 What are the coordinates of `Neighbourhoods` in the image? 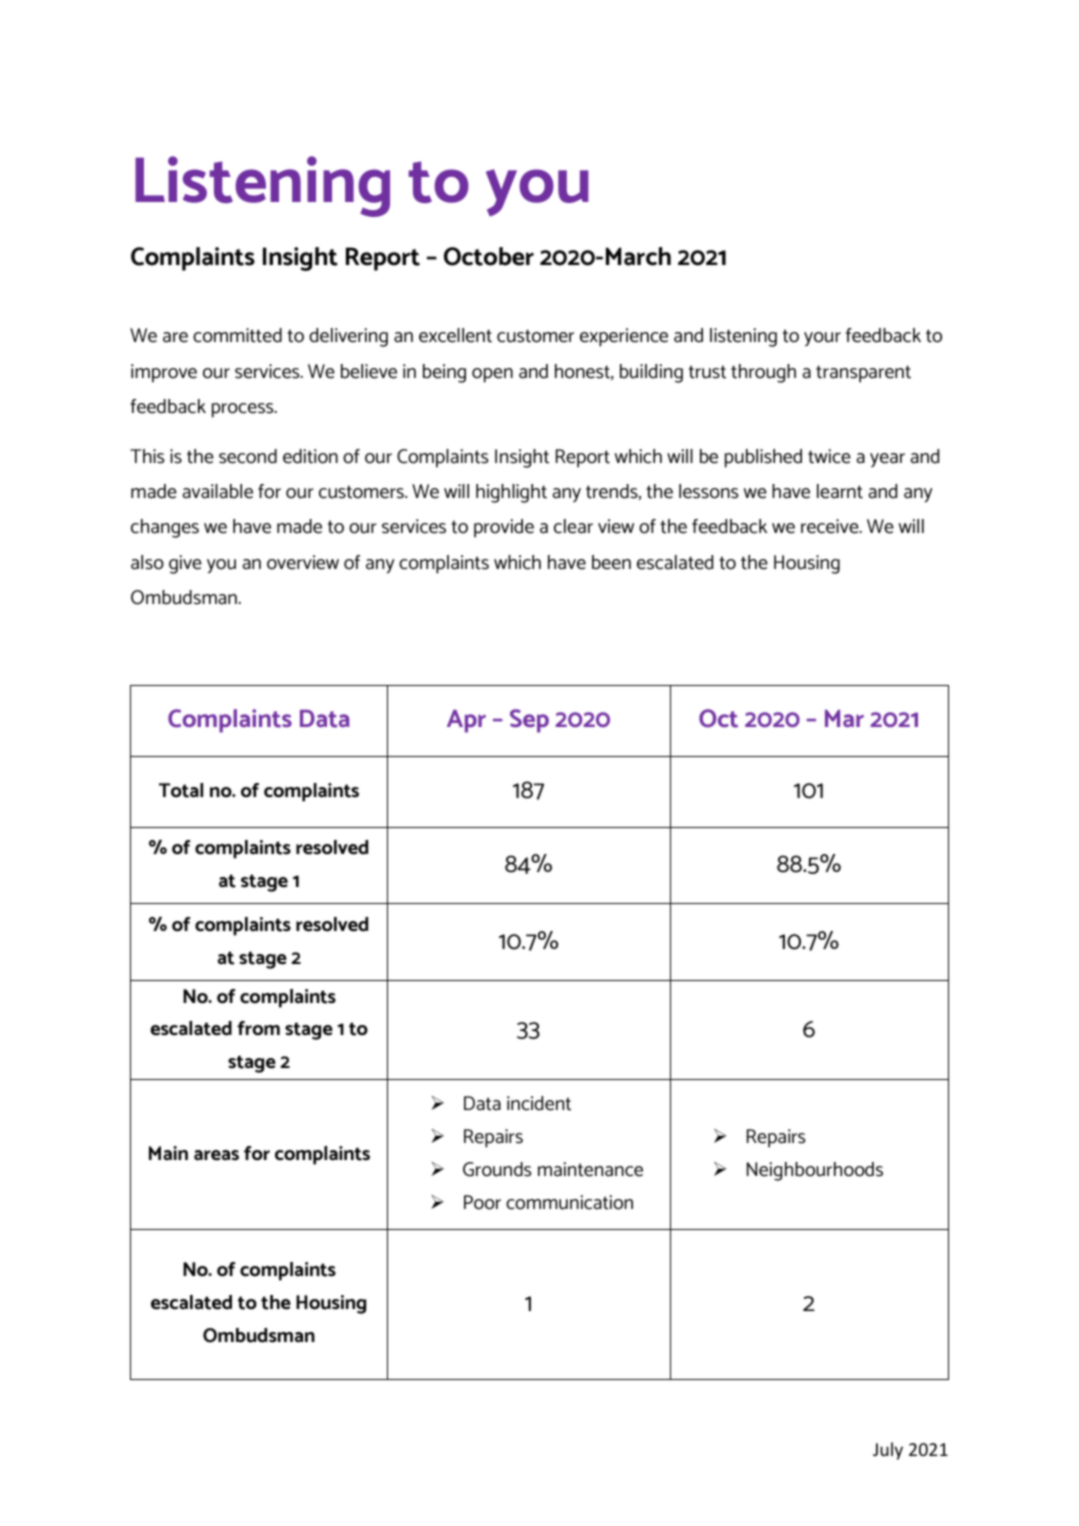 It's located at (815, 1171).
